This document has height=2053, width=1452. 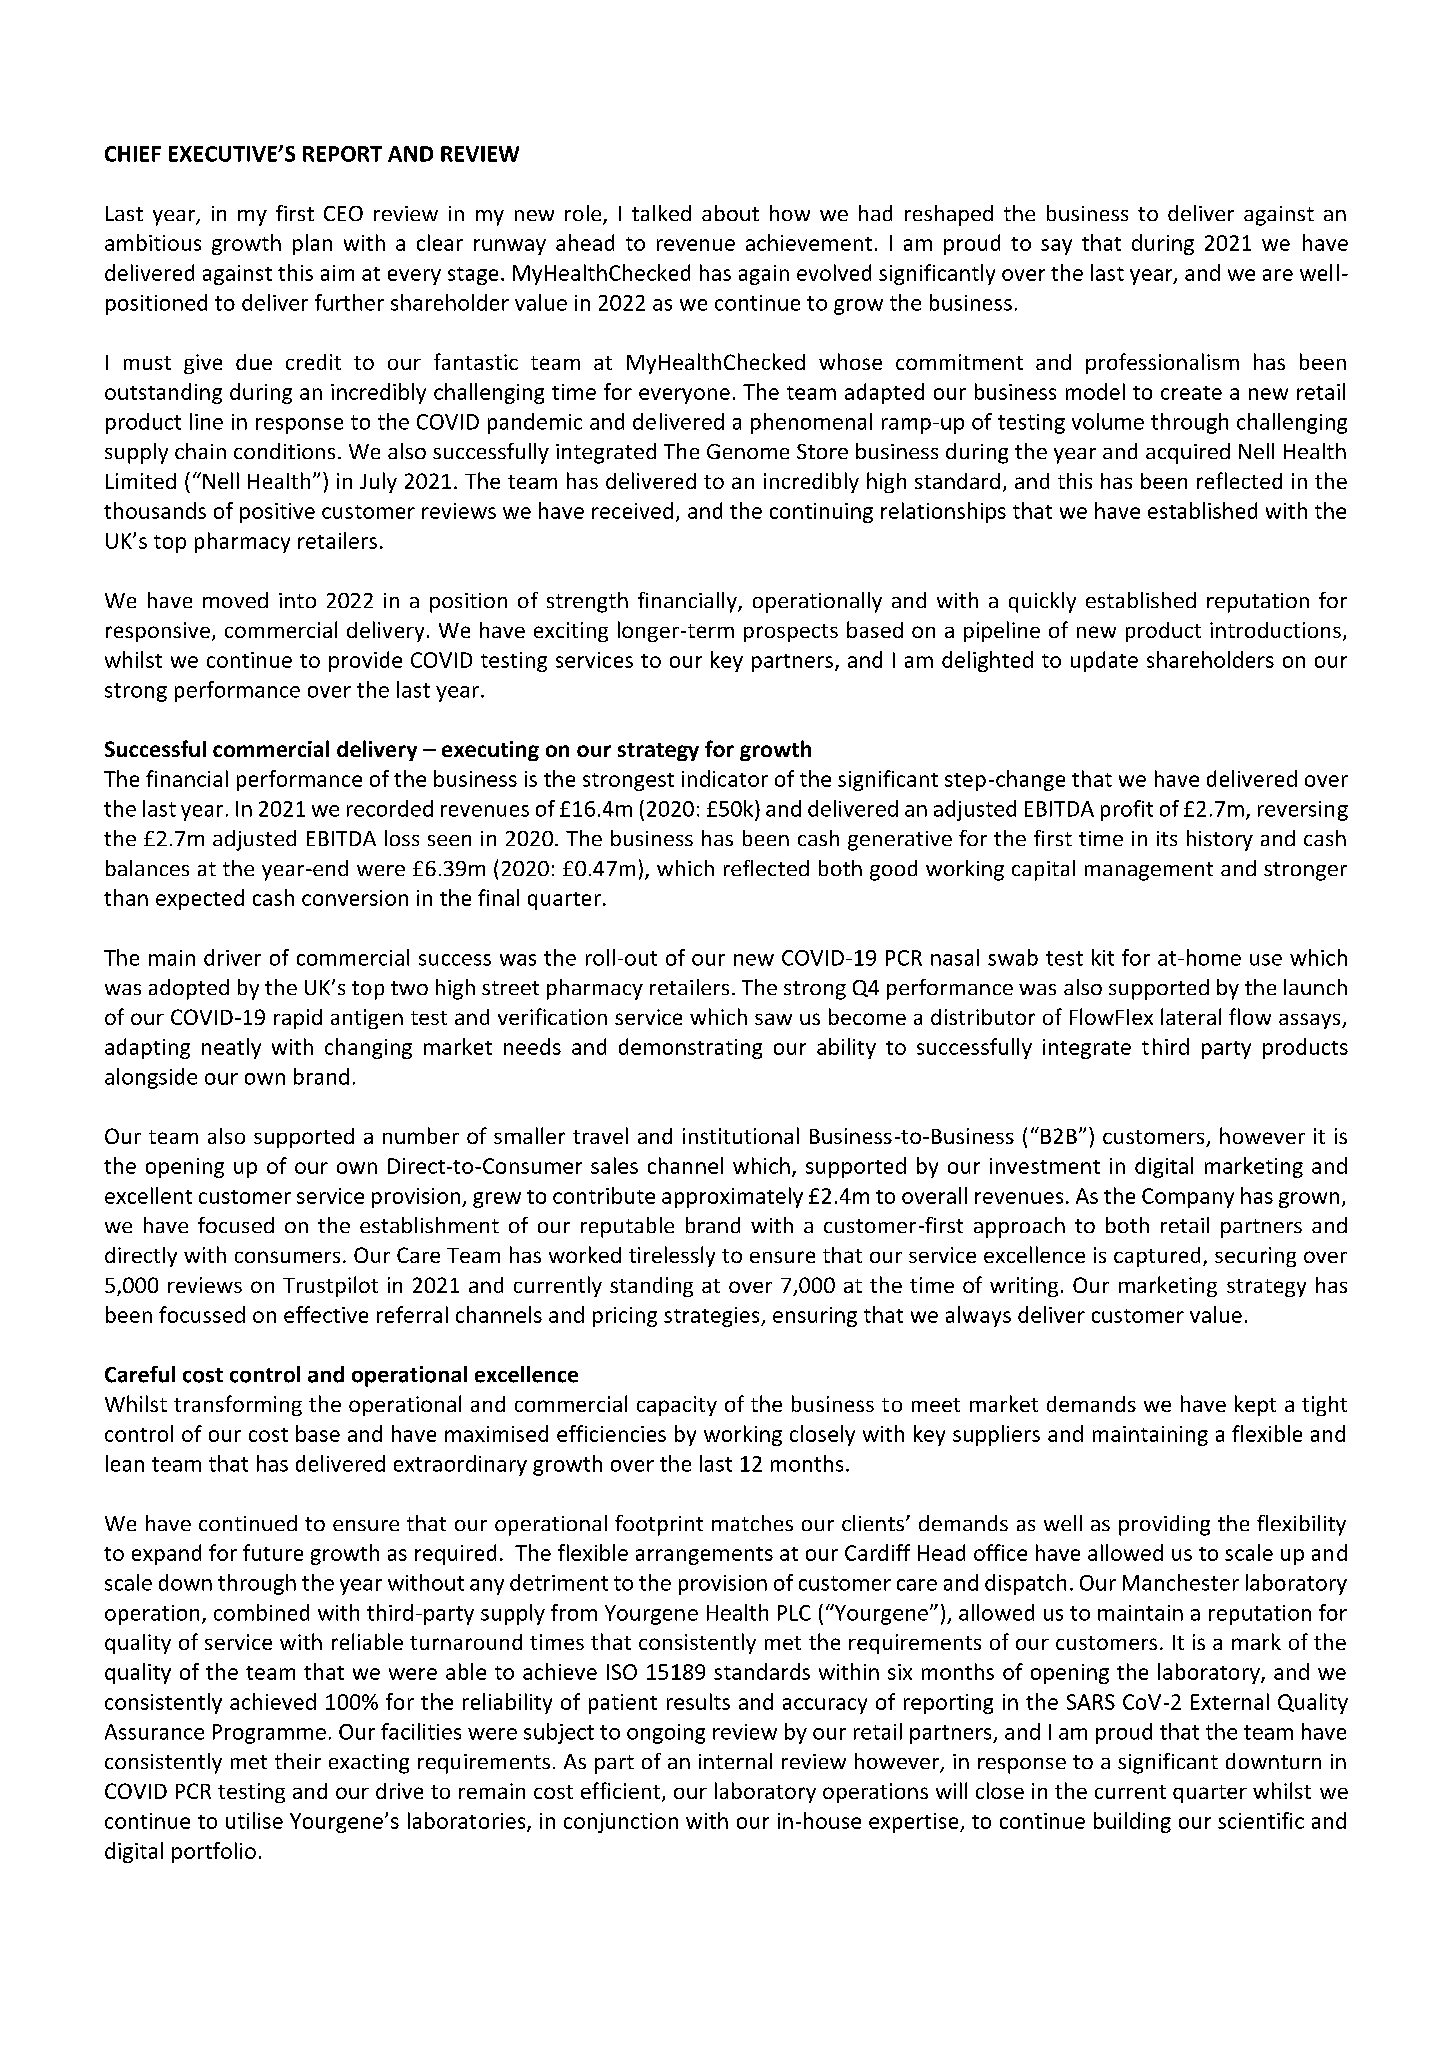 I want to click on introductions, so click(x=1275, y=630).
